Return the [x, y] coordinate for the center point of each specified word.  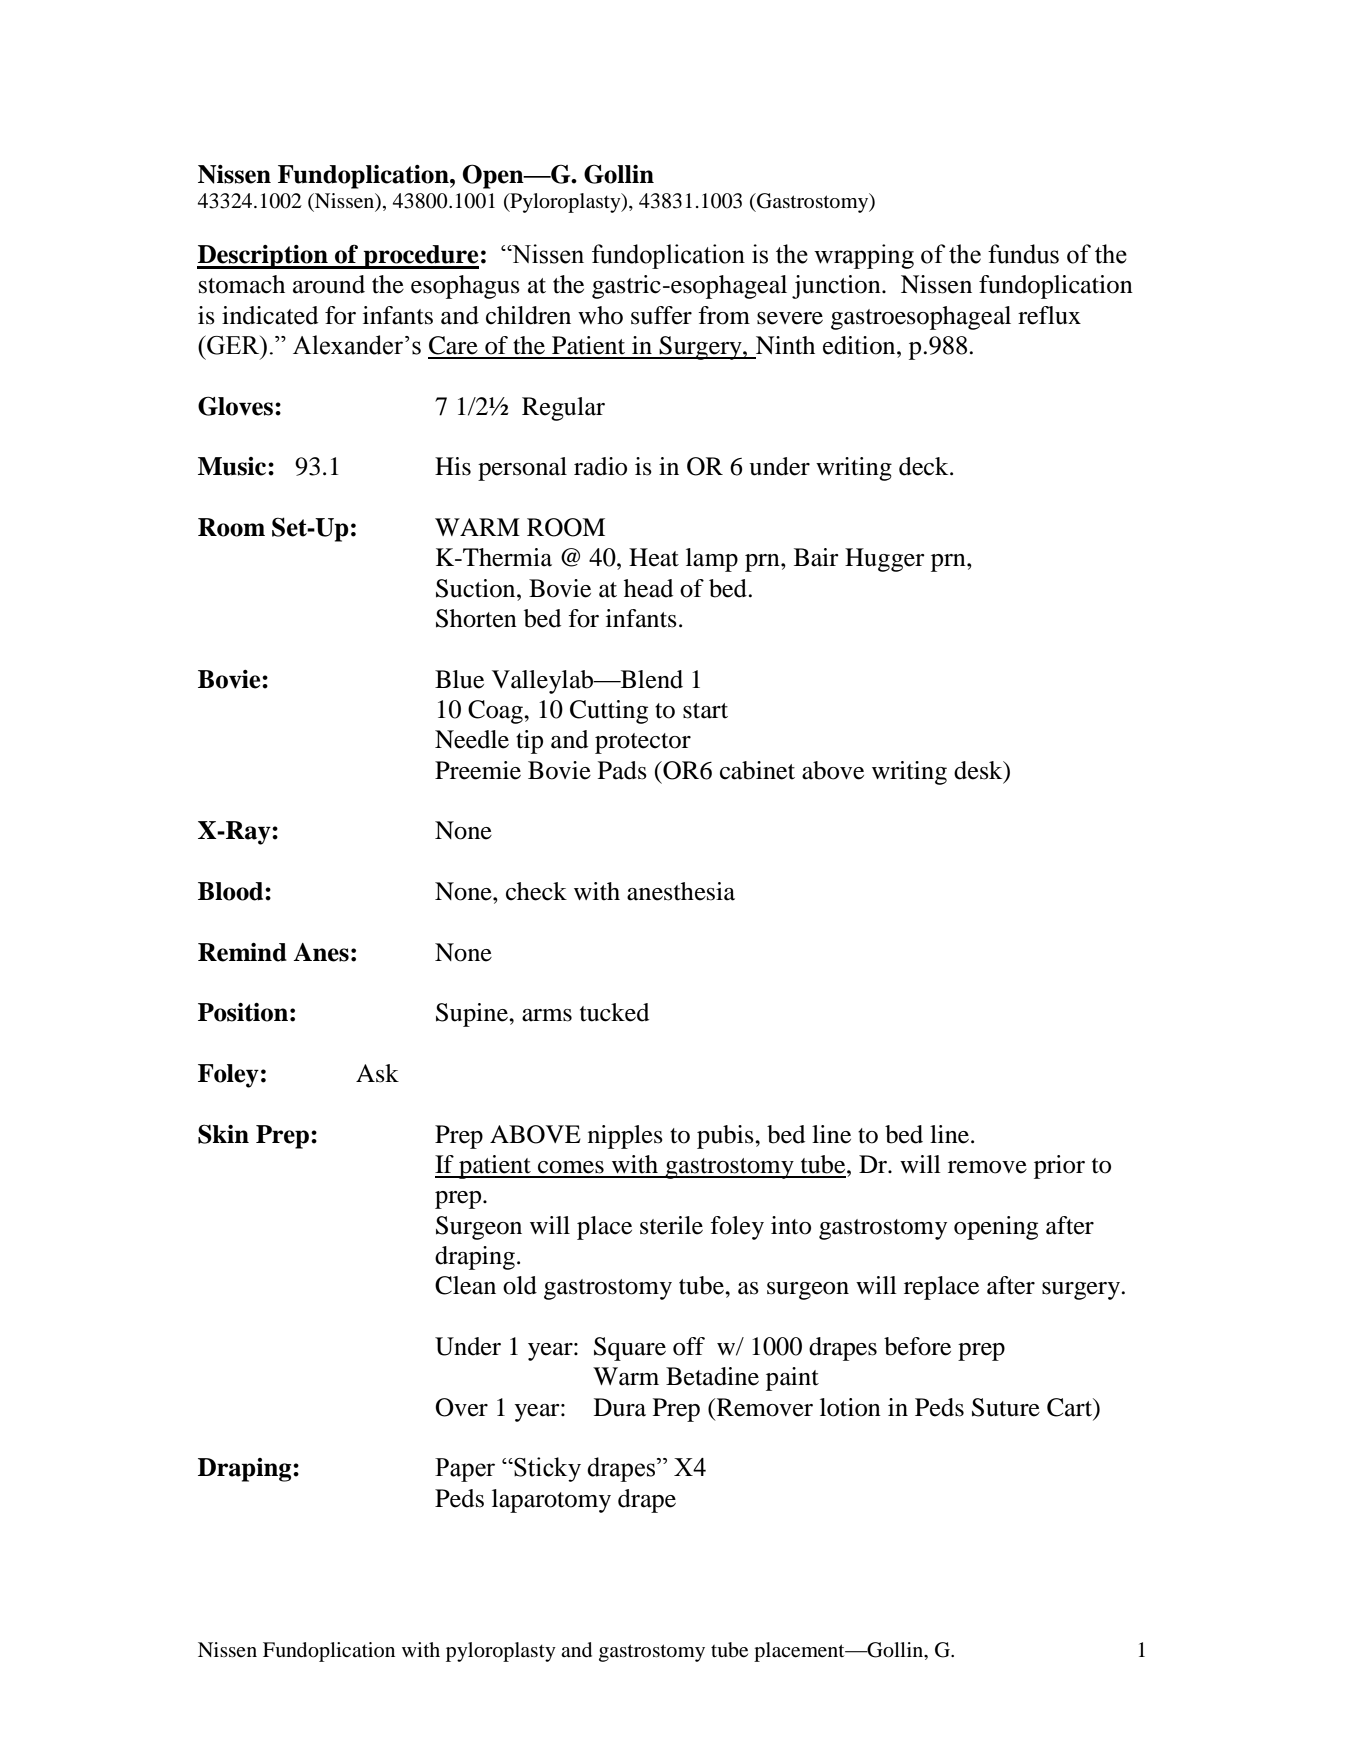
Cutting [609, 712]
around [329, 284]
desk [979, 770]
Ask [377, 1073]
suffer [661, 315]
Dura [620, 1407]
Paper [465, 1470]
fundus [1023, 254]
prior [1059, 1167]
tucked [614, 1012]
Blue [459, 679]
